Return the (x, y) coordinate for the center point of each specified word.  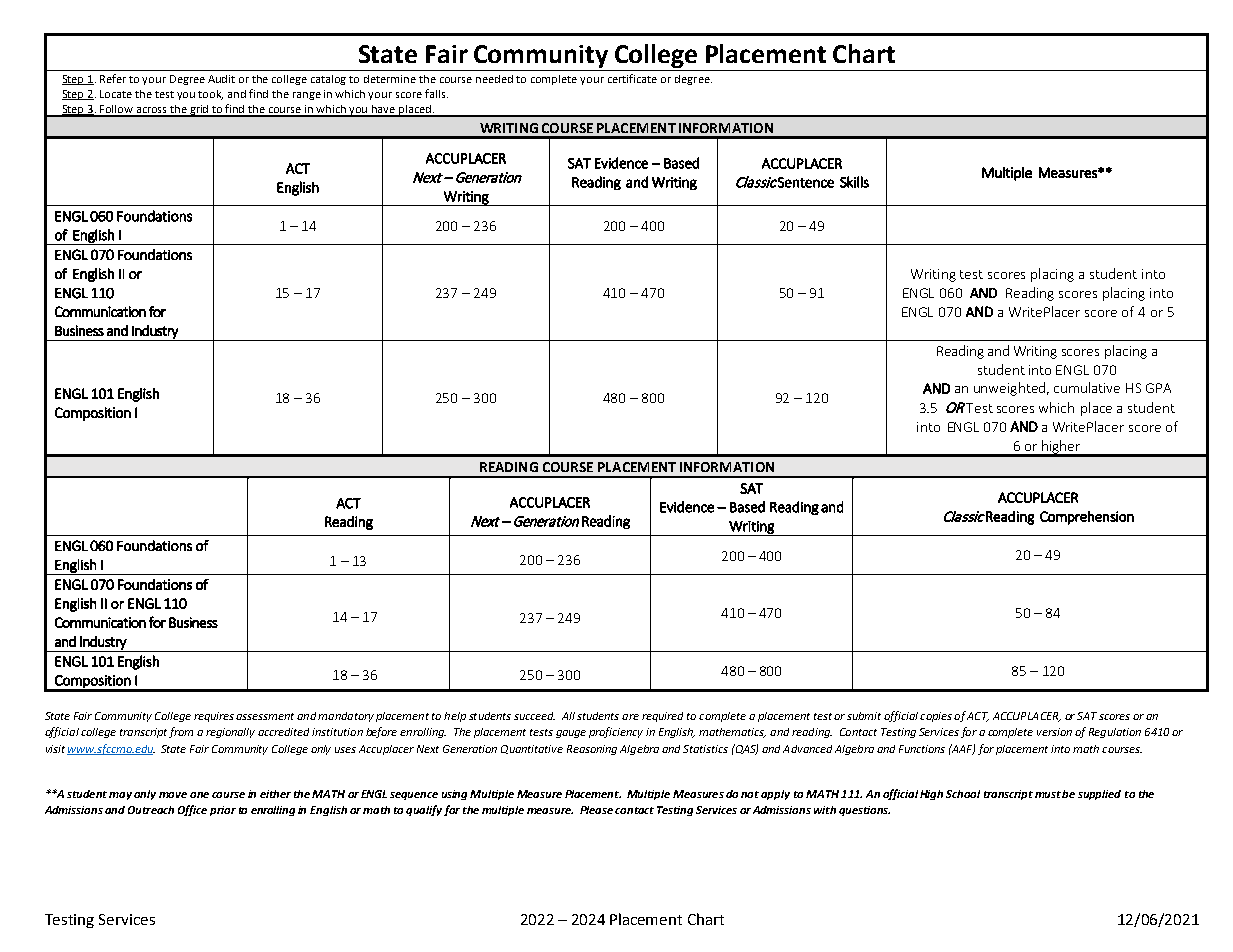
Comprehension (1087, 518)
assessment (265, 716)
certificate (632, 78)
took (210, 95)
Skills (854, 182)
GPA (1158, 388)
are (630, 717)
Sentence (806, 182)
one (199, 795)
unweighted (1009, 389)
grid (200, 111)
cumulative (1087, 387)
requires (214, 717)
